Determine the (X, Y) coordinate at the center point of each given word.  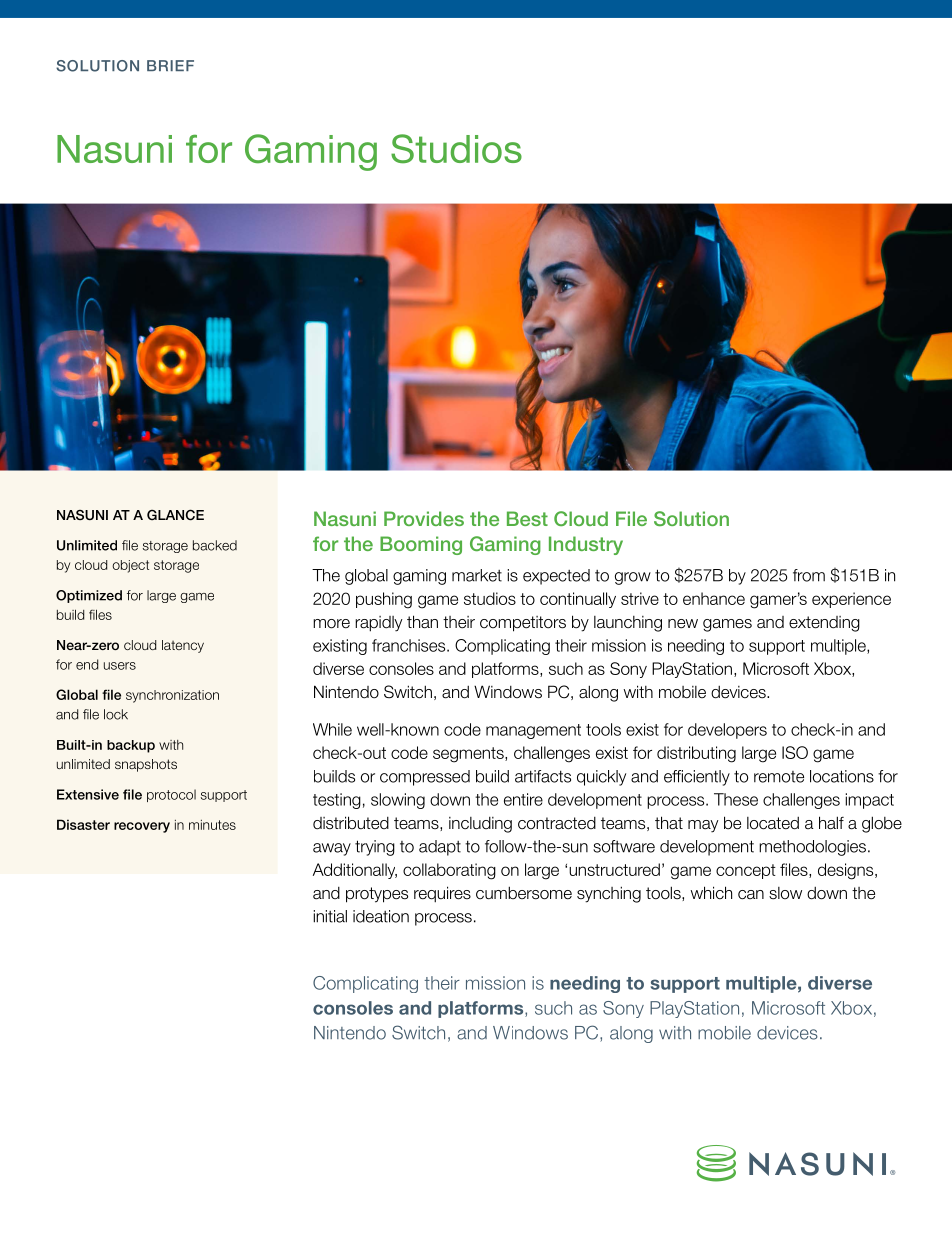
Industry (586, 545)
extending (824, 624)
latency (183, 646)
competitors (523, 624)
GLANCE (175, 515)
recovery (142, 827)
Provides (424, 518)
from (809, 575)
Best (527, 518)
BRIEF (170, 65)
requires (442, 894)
